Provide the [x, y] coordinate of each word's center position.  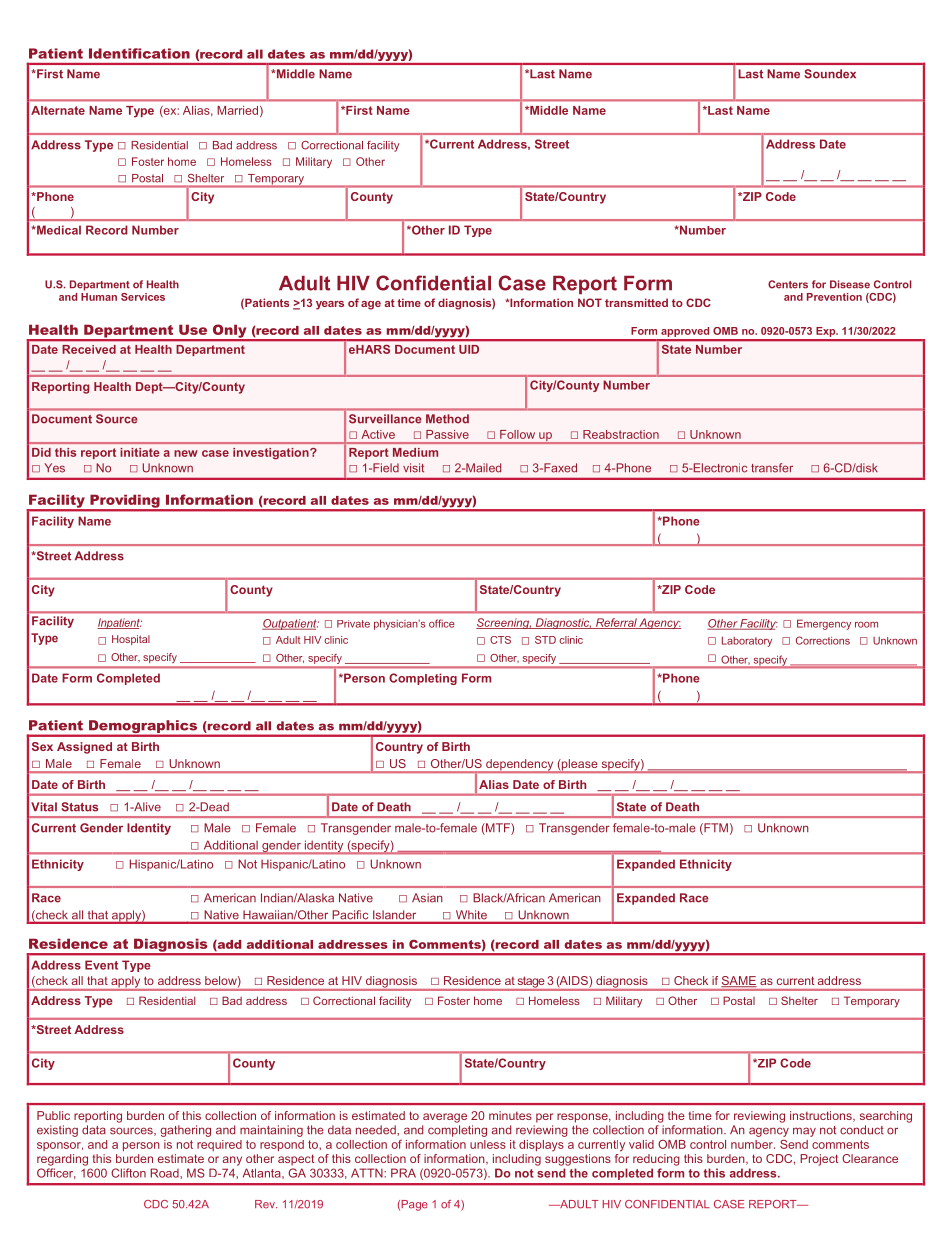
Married [237, 110]
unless [488, 1144]
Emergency [824, 624]
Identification [139, 53]
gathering [185, 1131]
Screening [504, 623]
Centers [788, 284]
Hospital [131, 640]
